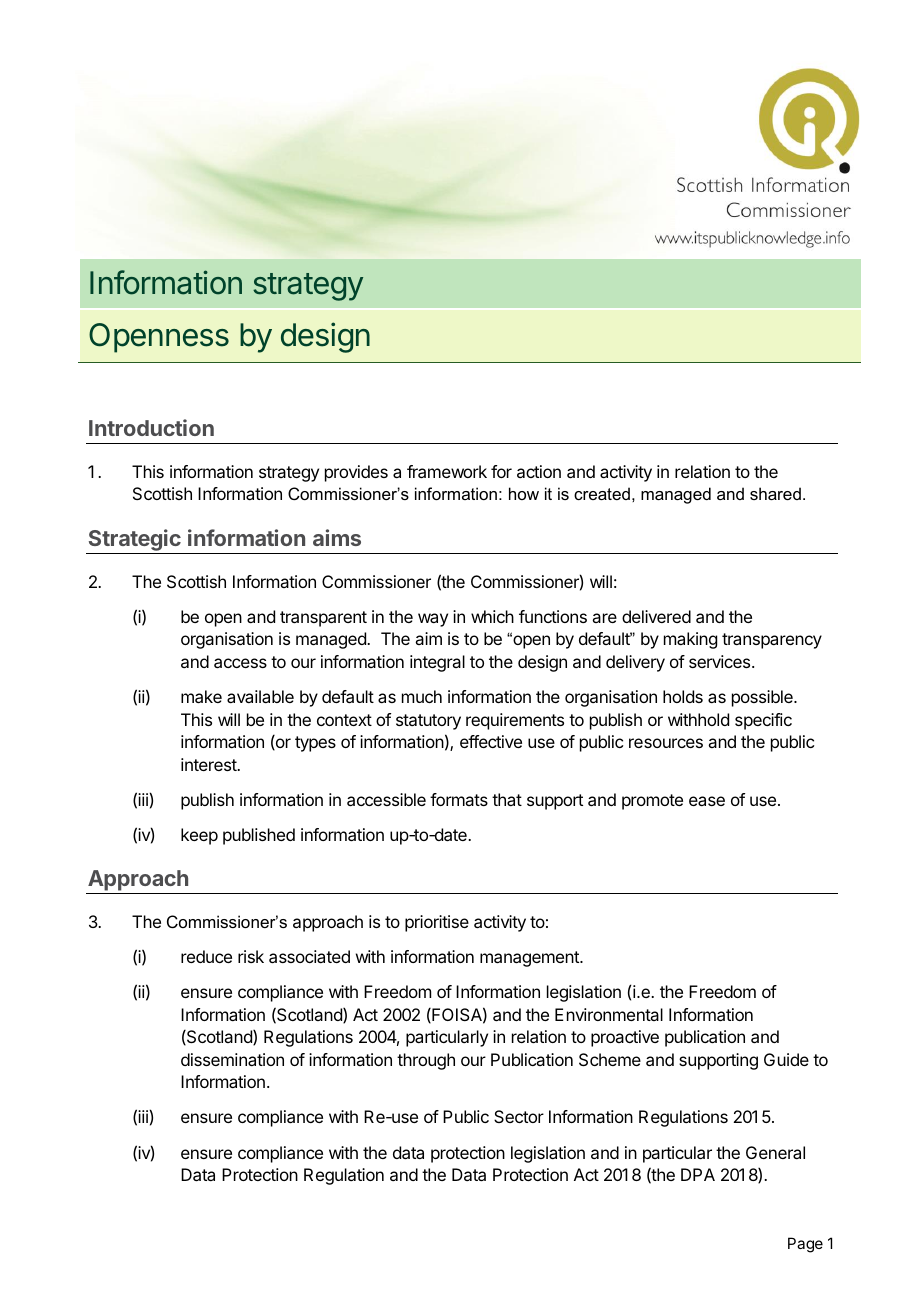 This document has width=924, height=1308. Describe the element at coordinates (151, 427) in the document. I see `Introduction` at that location.
